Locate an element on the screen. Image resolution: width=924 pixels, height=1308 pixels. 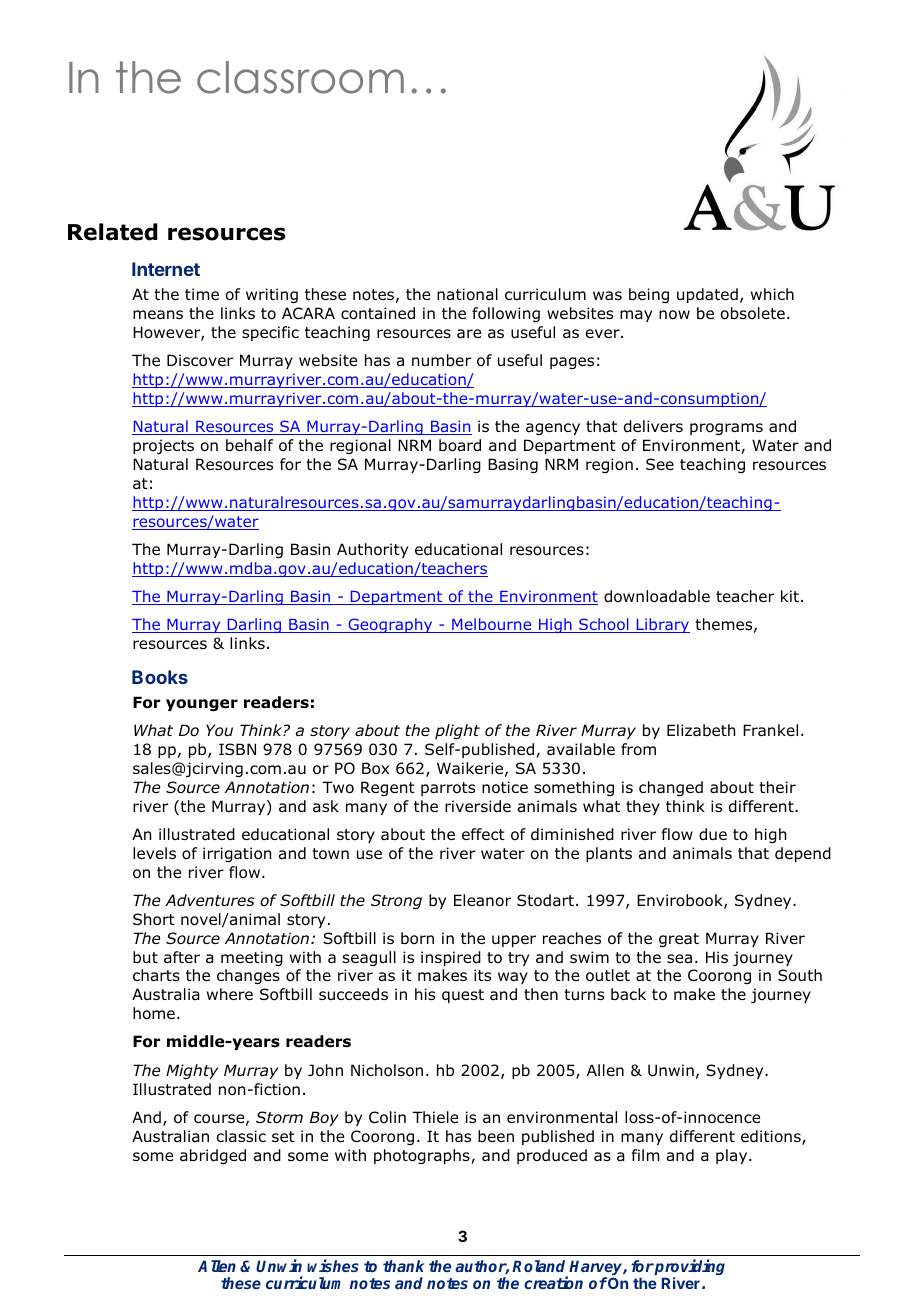
classroom is located at coordinates (300, 77).
